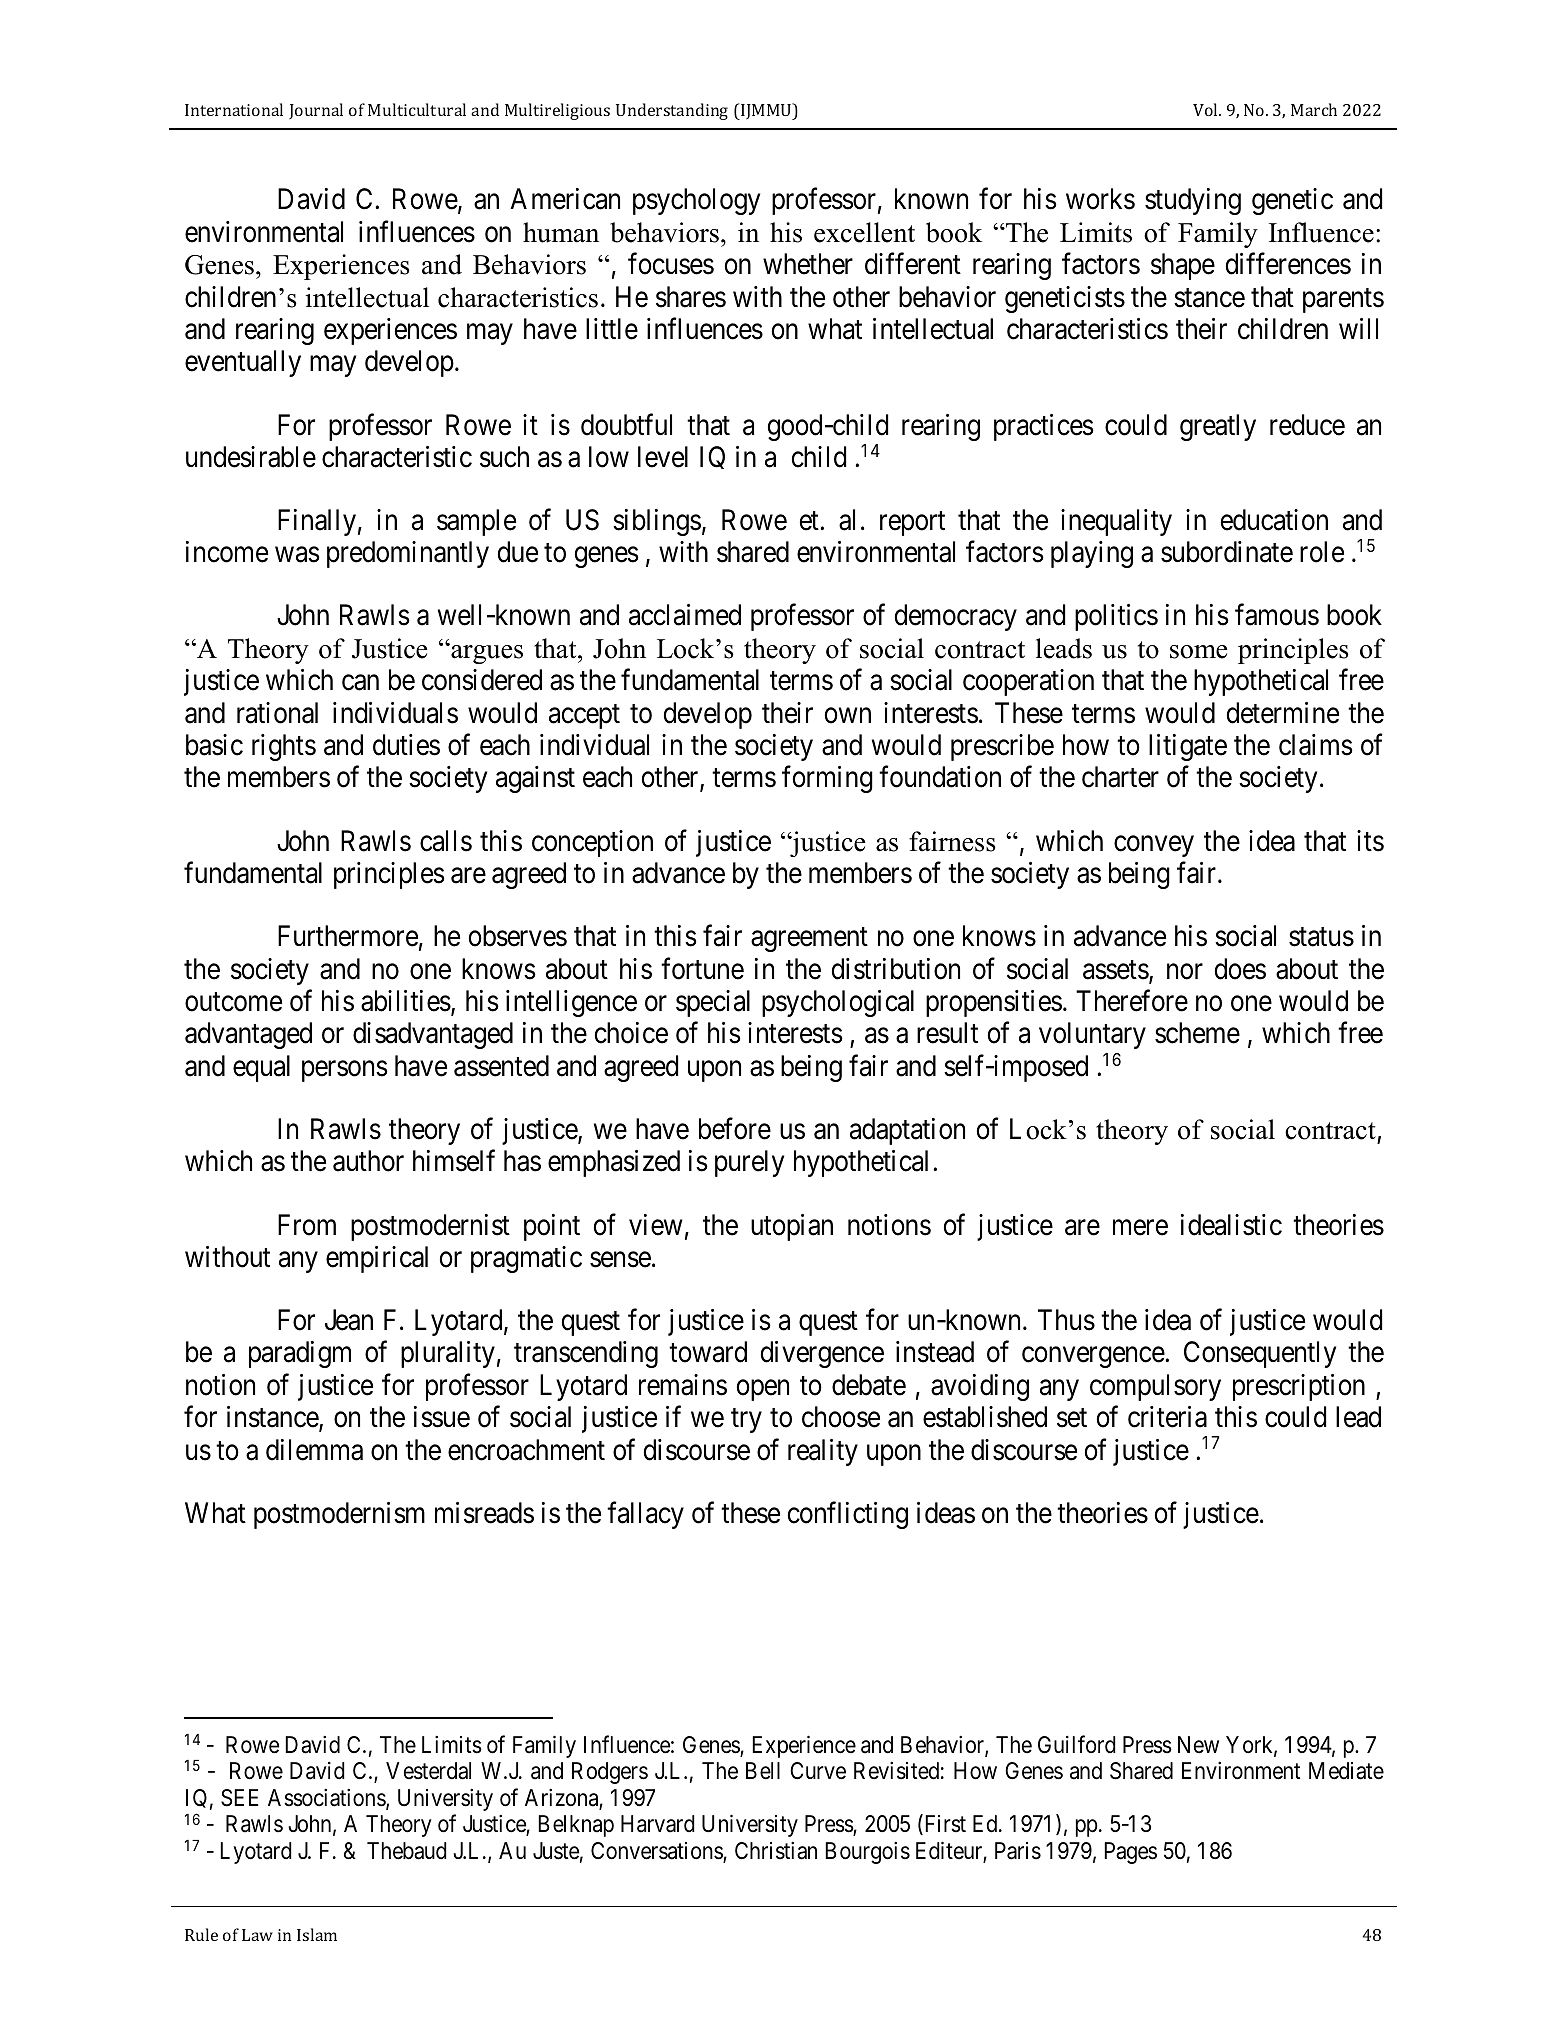  I want to click on psychological, so click(838, 1003).
